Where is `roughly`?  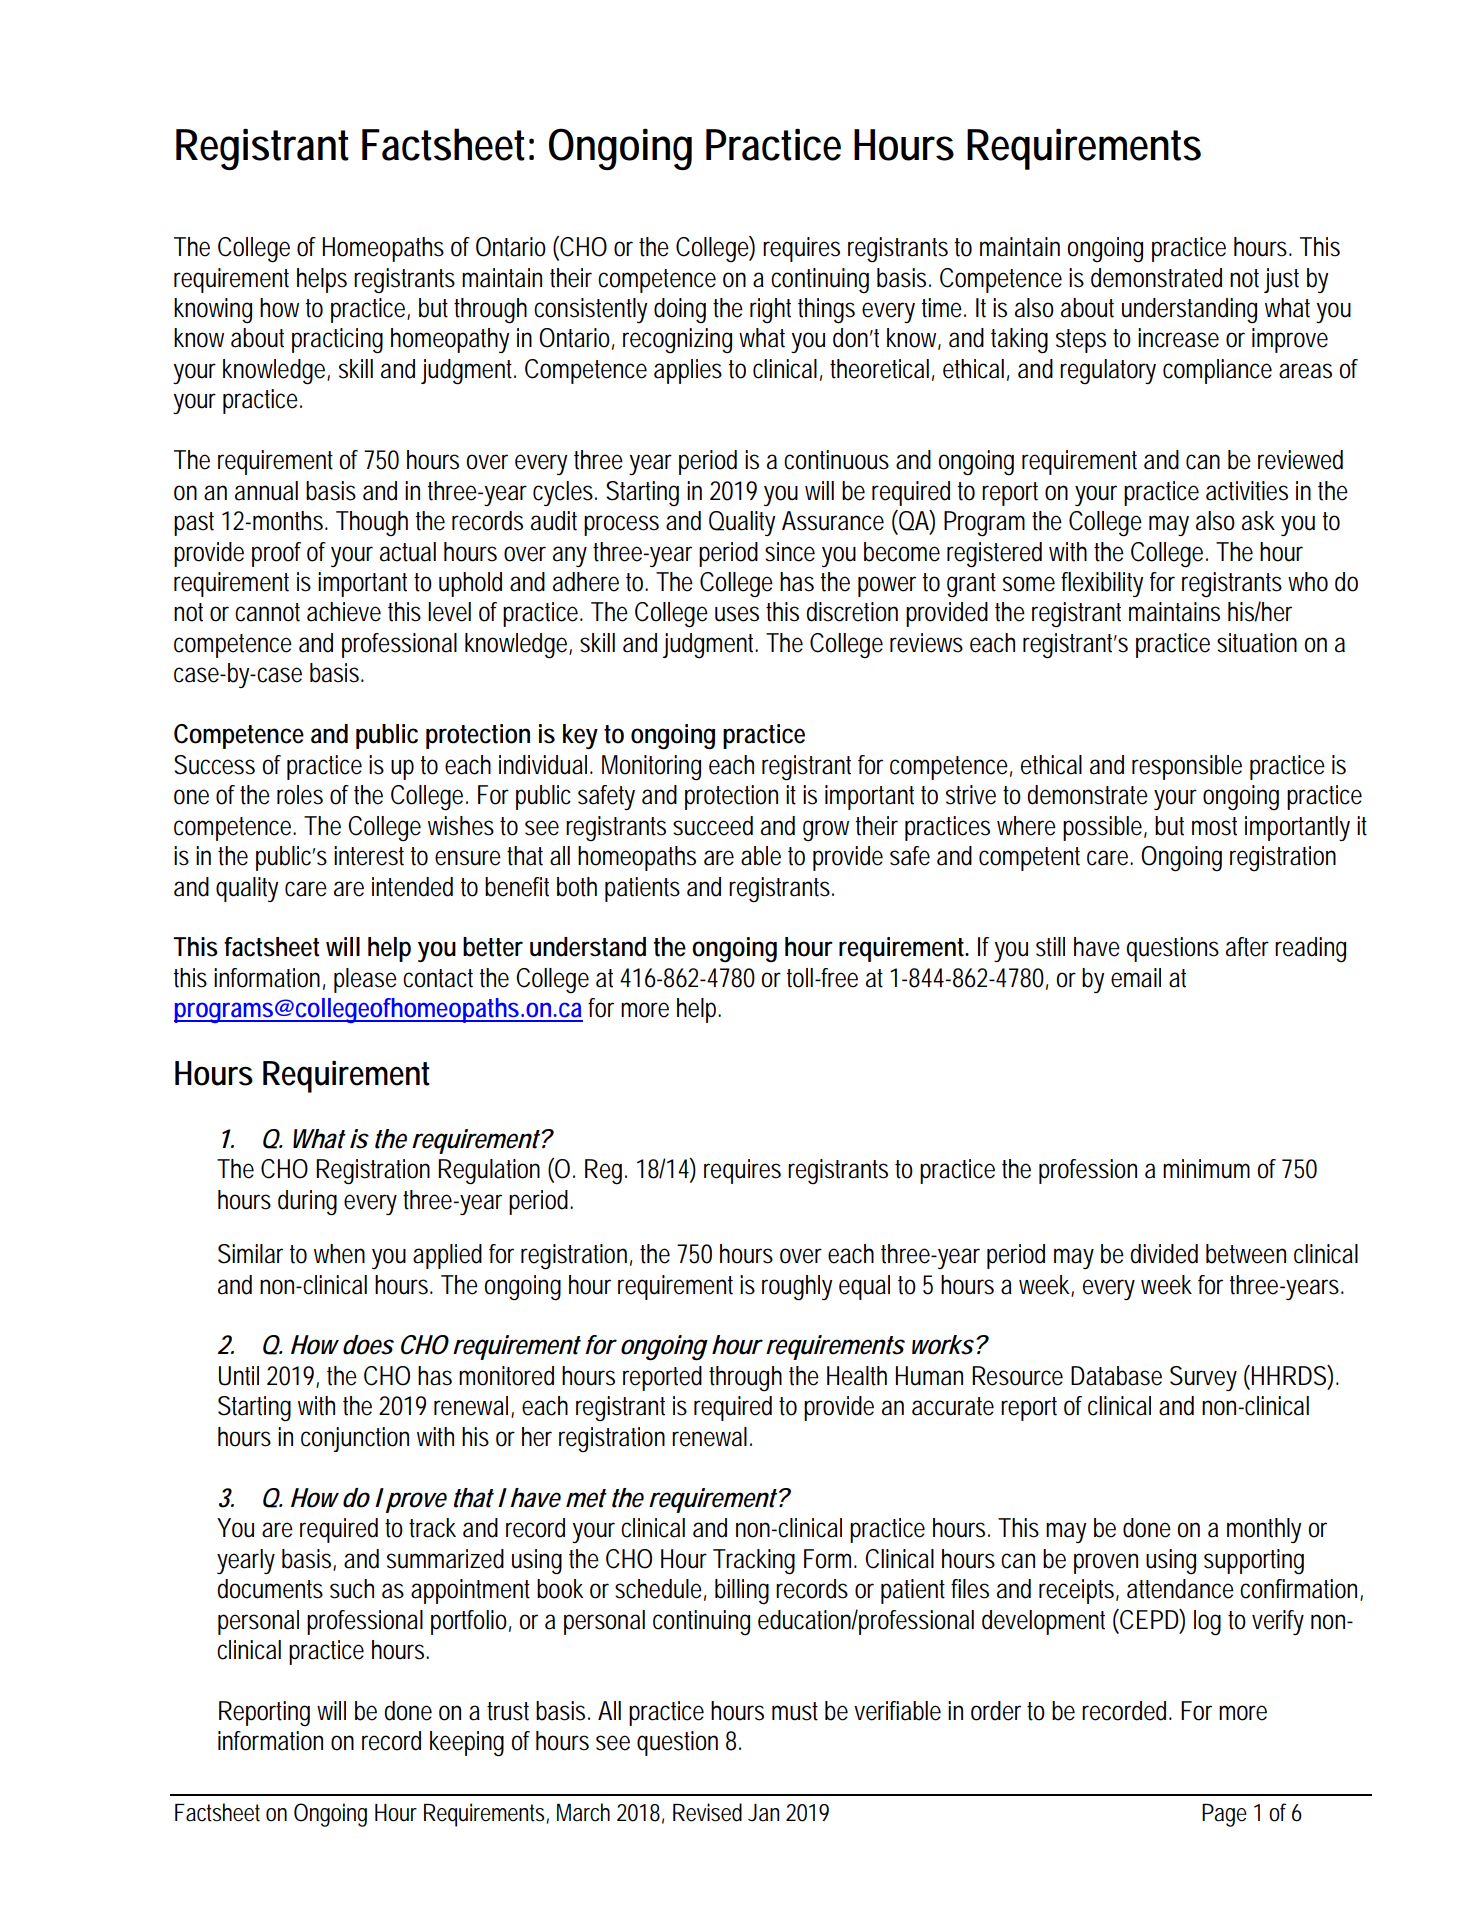
roughly is located at coordinates (797, 1288).
